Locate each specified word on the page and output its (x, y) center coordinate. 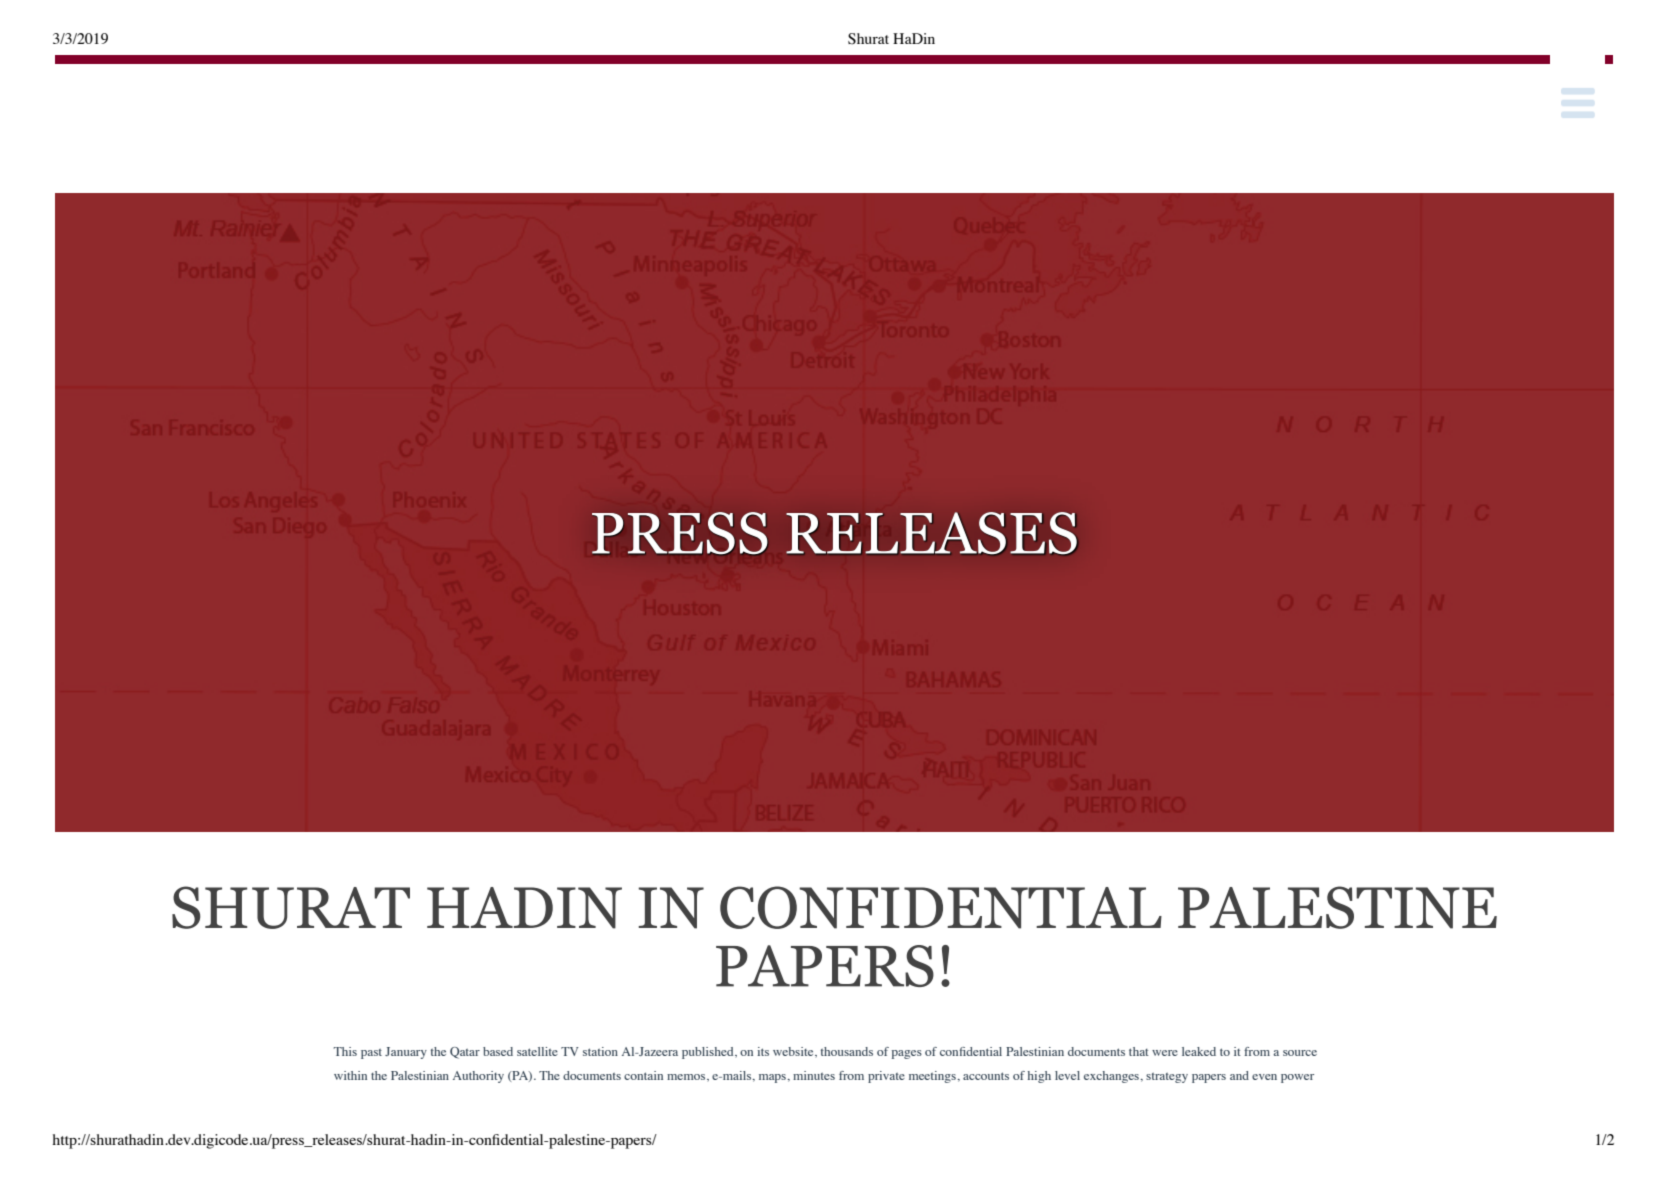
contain (643, 1075)
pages (907, 1054)
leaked (1199, 1051)
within (350, 1075)
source (1300, 1053)
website (794, 1052)
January (406, 1053)
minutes (814, 1075)
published (709, 1053)
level (1067, 1075)
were (1165, 1053)
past (371, 1054)
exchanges (1112, 1077)
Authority (478, 1077)
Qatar (465, 1053)
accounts (986, 1076)
